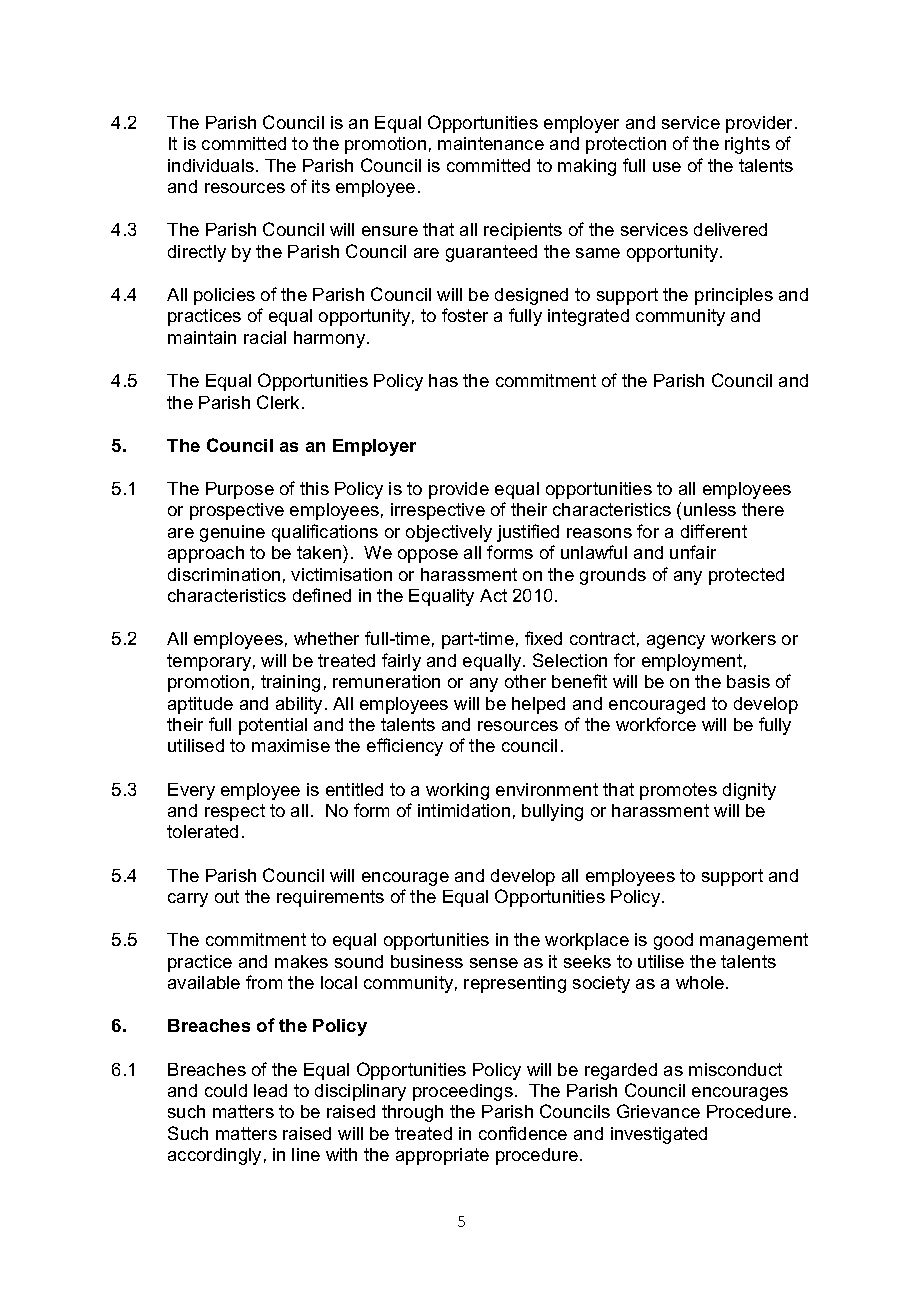  I want to click on individuals, so click(212, 165).
